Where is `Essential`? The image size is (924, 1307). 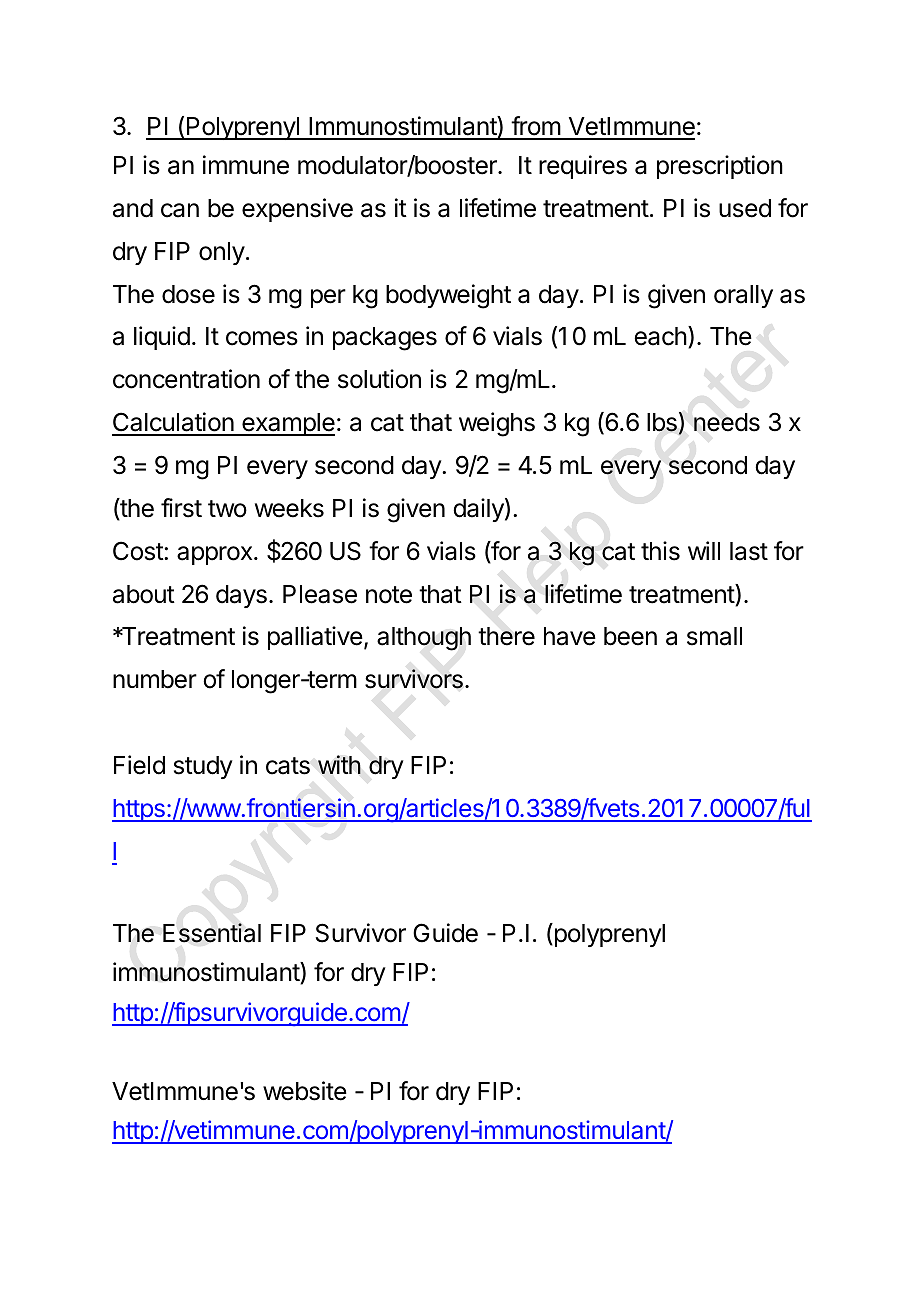 Essential is located at coordinates (212, 933).
